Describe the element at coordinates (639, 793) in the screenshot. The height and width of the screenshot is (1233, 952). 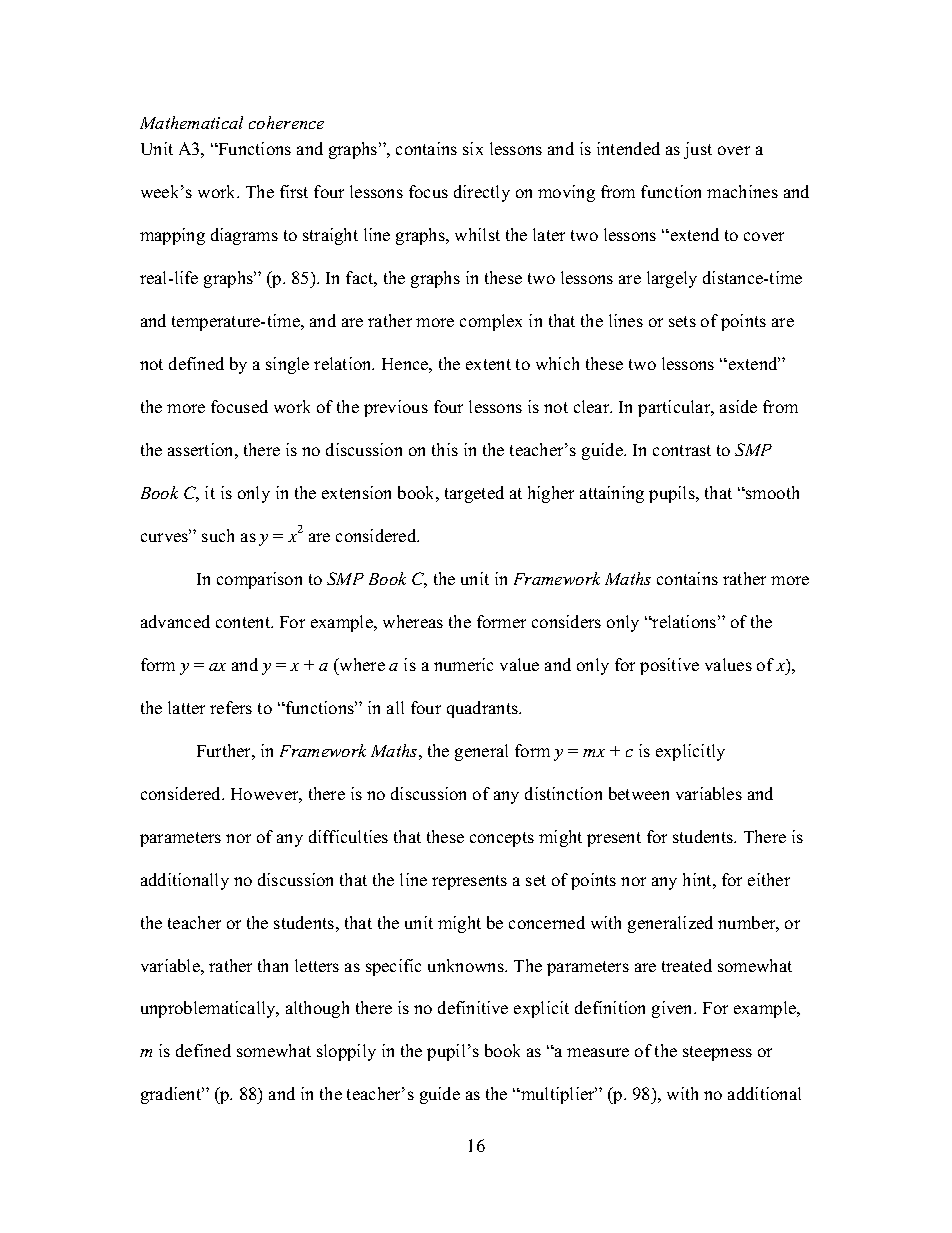
I see `between` at that location.
